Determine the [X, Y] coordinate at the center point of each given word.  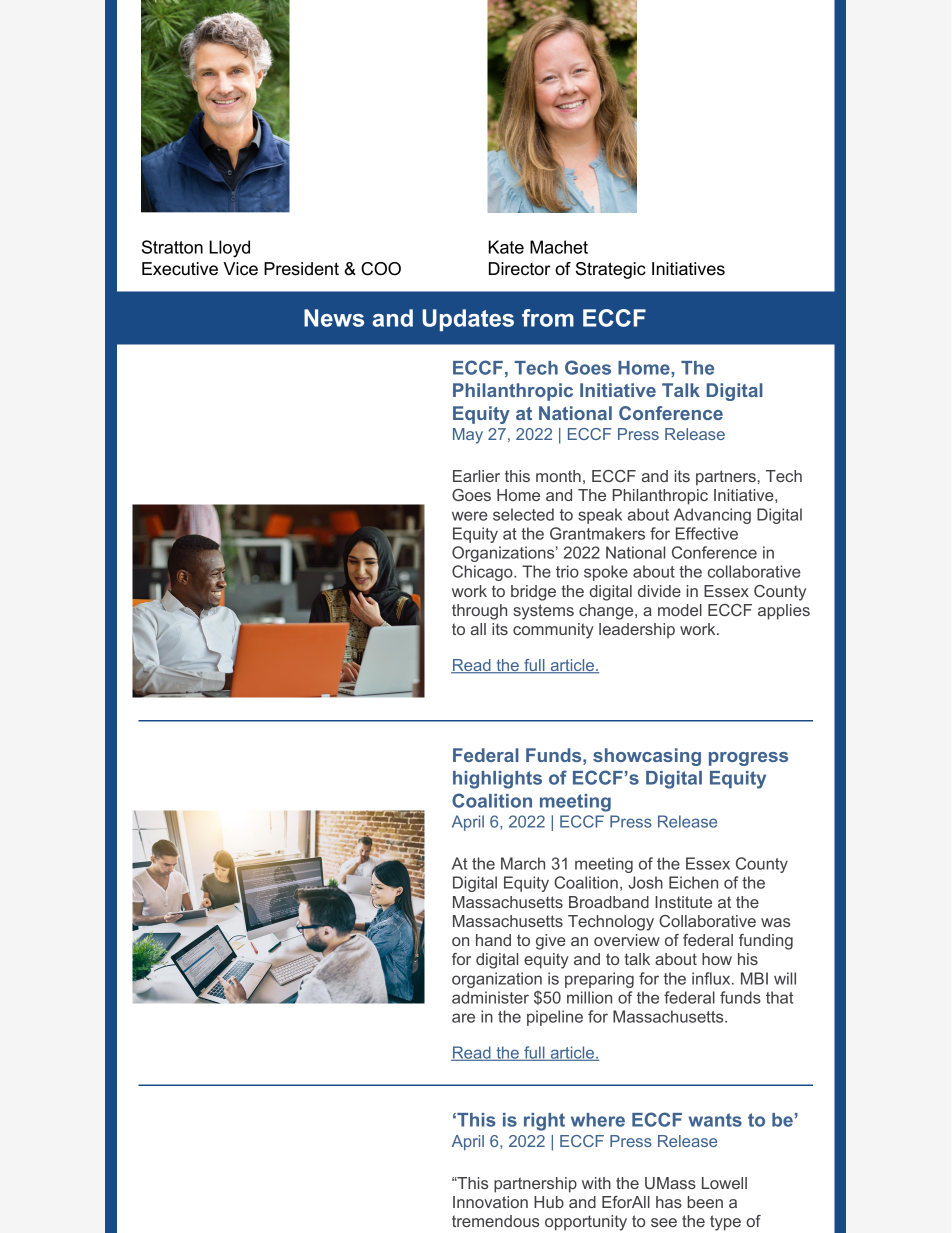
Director [520, 269]
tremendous [495, 1221]
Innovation [490, 1202]
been [705, 1202]
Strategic [611, 270]
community [553, 631]
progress [748, 759]
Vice [240, 269]
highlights [497, 780]
